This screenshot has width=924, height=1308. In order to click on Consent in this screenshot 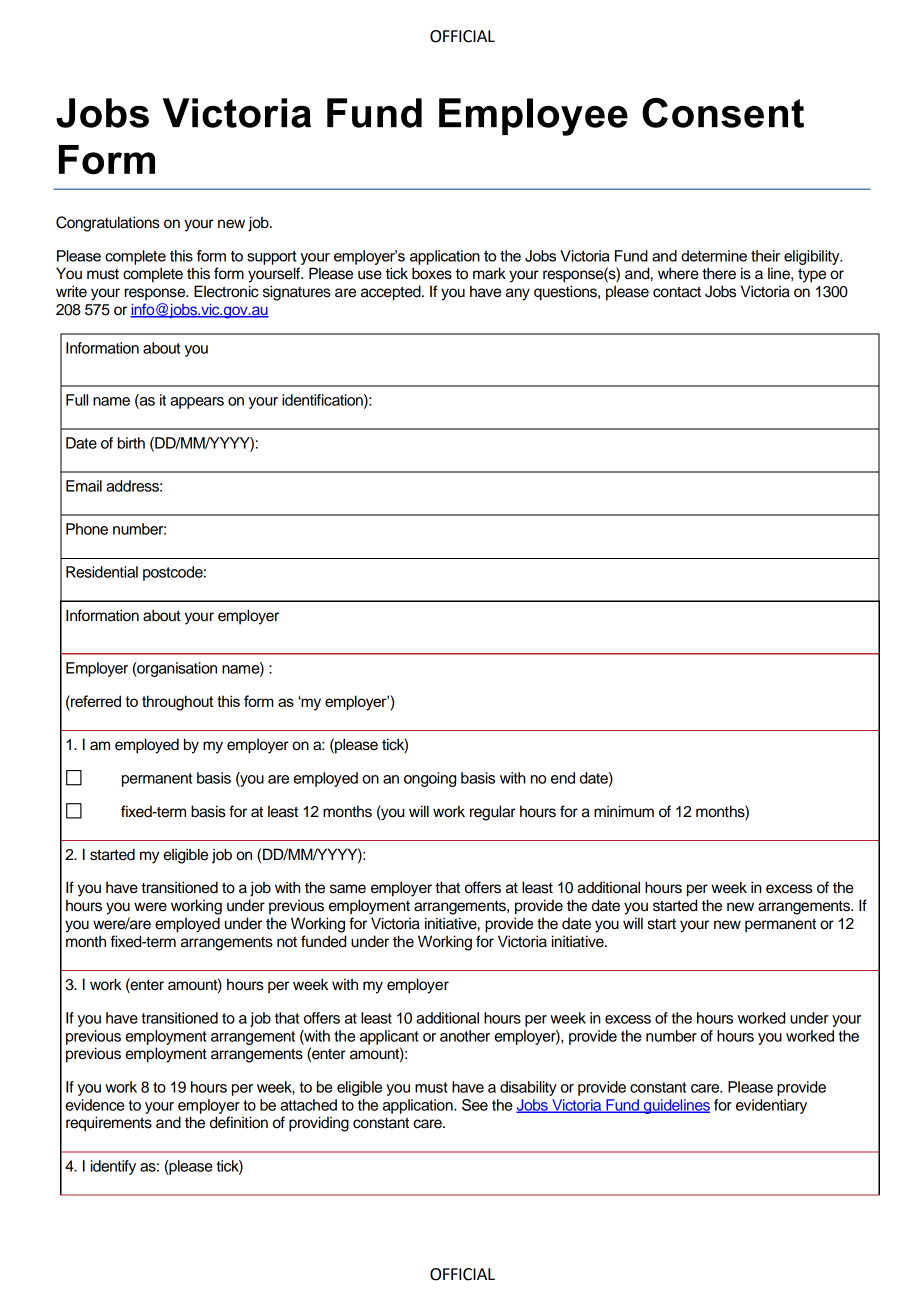, I will do `click(723, 113)`.
